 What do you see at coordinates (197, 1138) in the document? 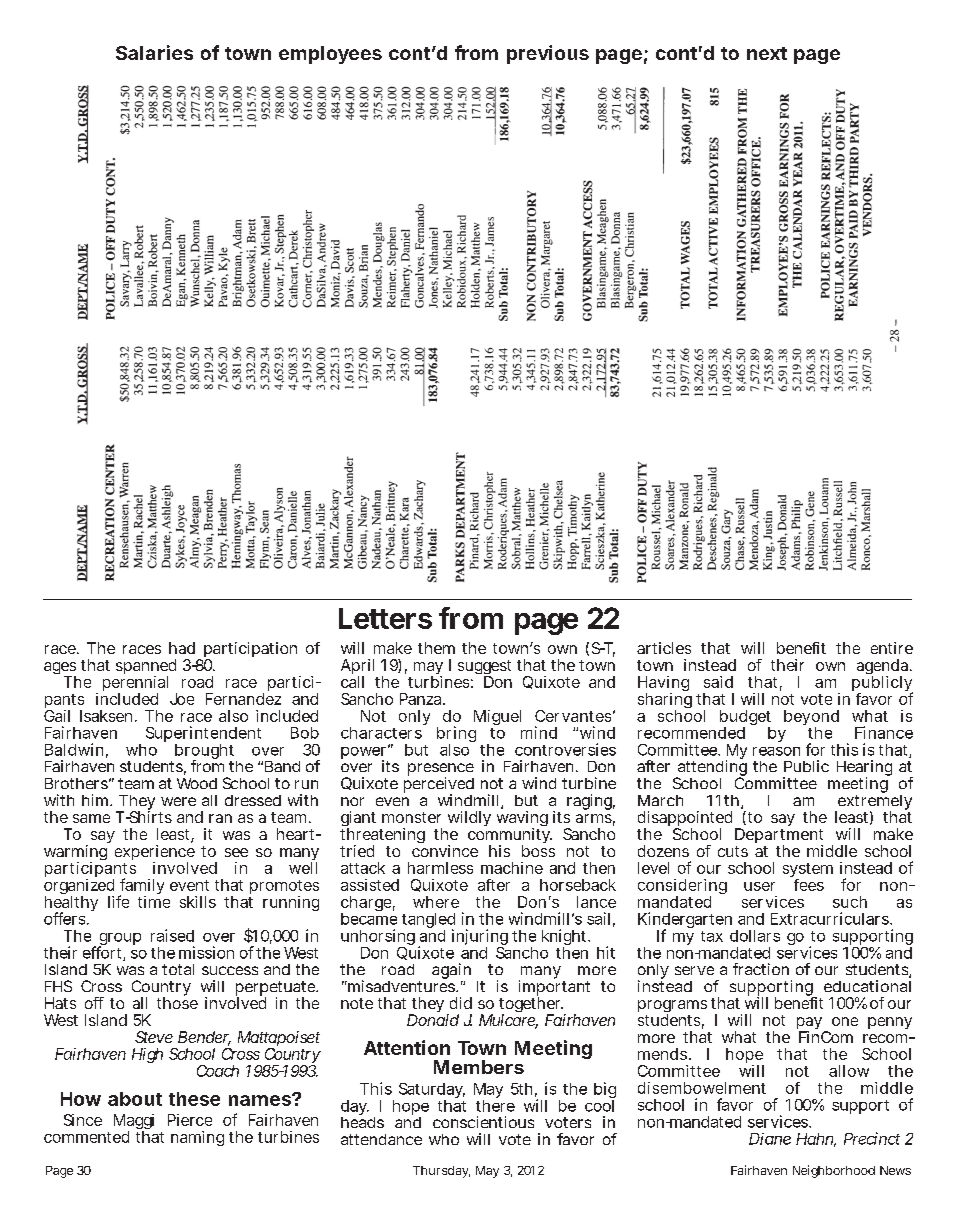
I see `naming` at bounding box center [197, 1138].
